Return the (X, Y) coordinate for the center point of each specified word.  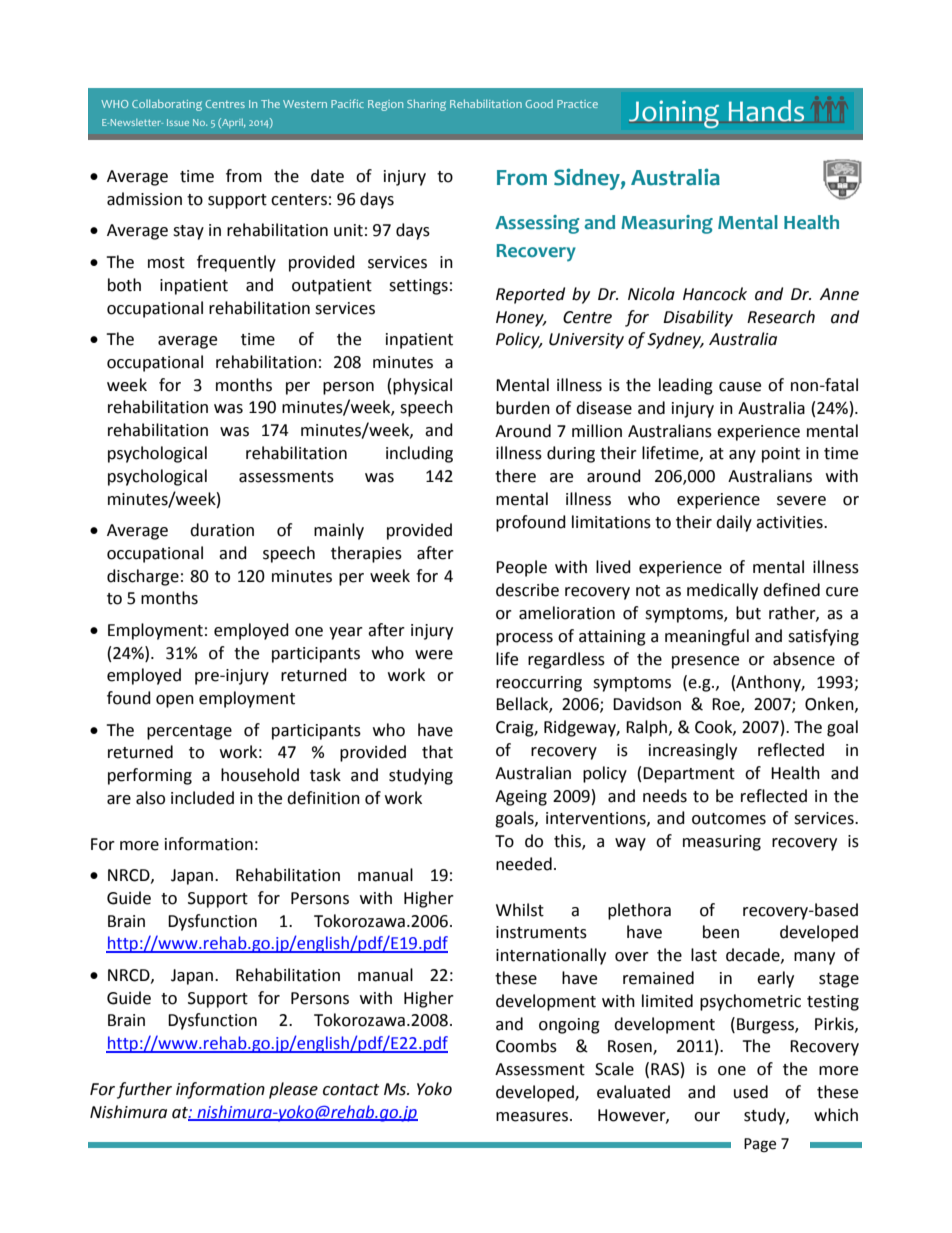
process (524, 639)
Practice (577, 104)
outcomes (729, 819)
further (144, 1090)
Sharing (426, 105)
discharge (143, 577)
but (748, 613)
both (124, 285)
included (202, 798)
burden (523, 408)
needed (524, 864)
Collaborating (167, 105)
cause (740, 387)
